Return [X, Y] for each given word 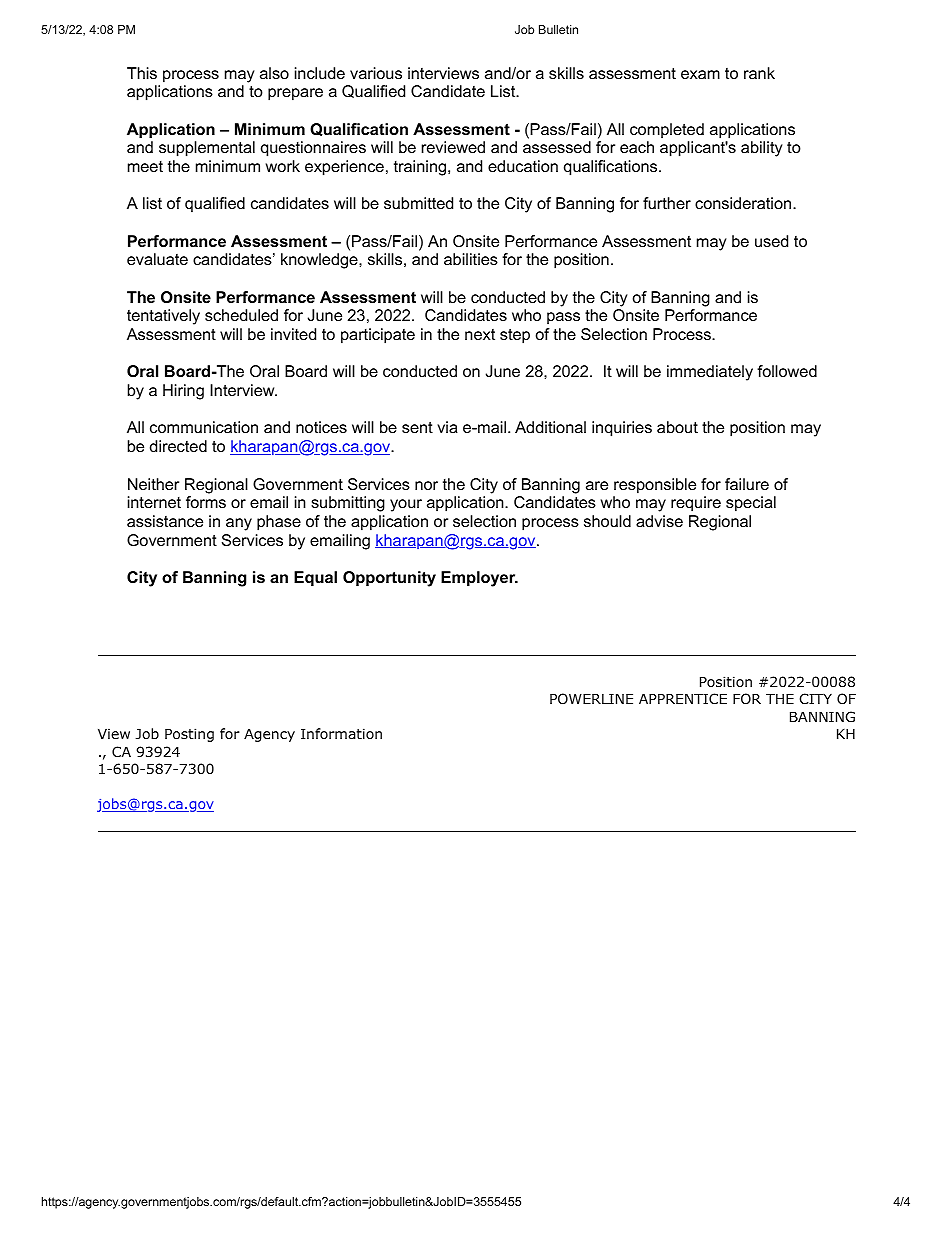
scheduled [241, 315]
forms [206, 502]
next [480, 334]
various [376, 73]
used [771, 241]
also [274, 73]
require [696, 504]
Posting [189, 735]
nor [426, 485]
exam [700, 74]
